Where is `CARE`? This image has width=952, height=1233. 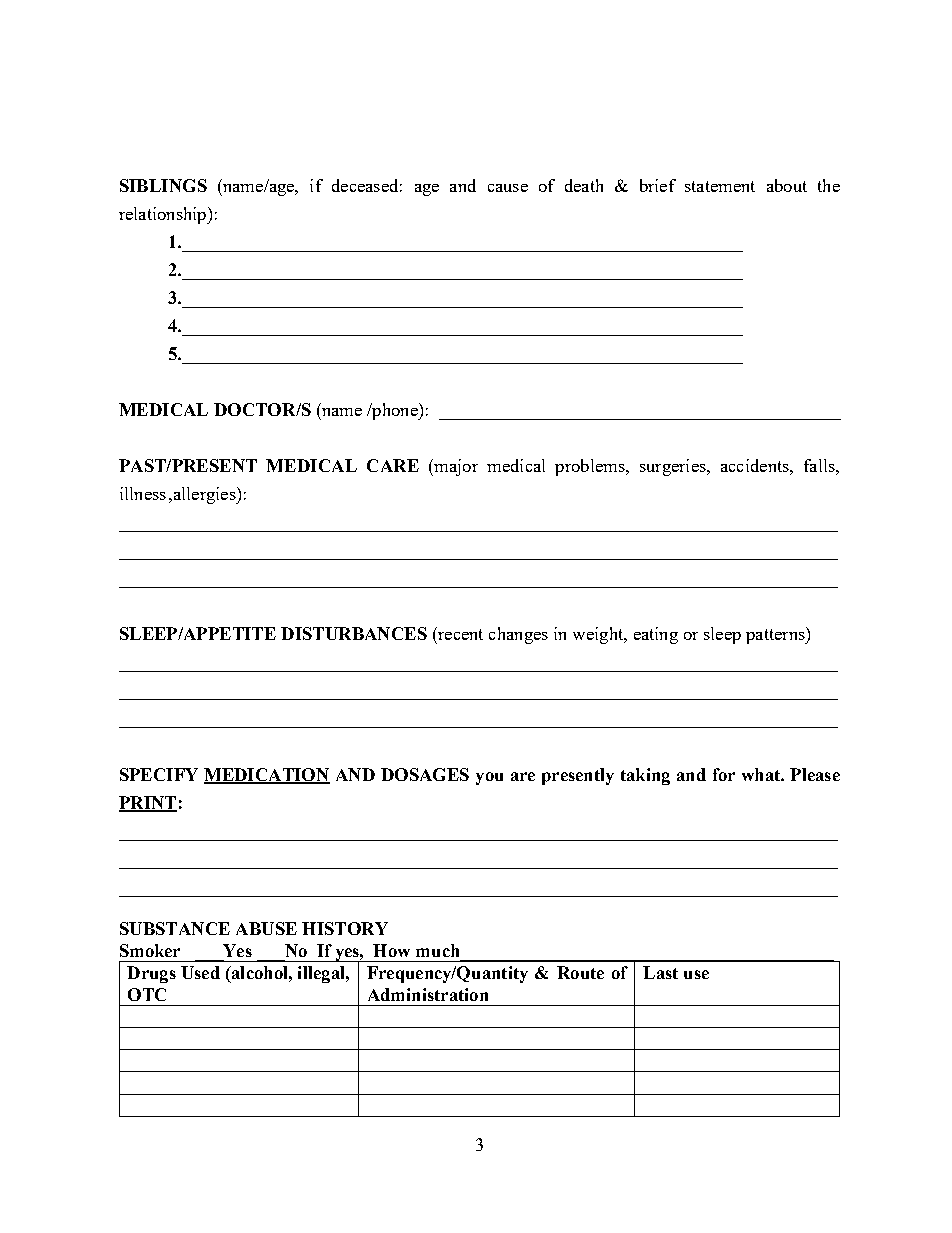
CARE is located at coordinates (393, 465).
